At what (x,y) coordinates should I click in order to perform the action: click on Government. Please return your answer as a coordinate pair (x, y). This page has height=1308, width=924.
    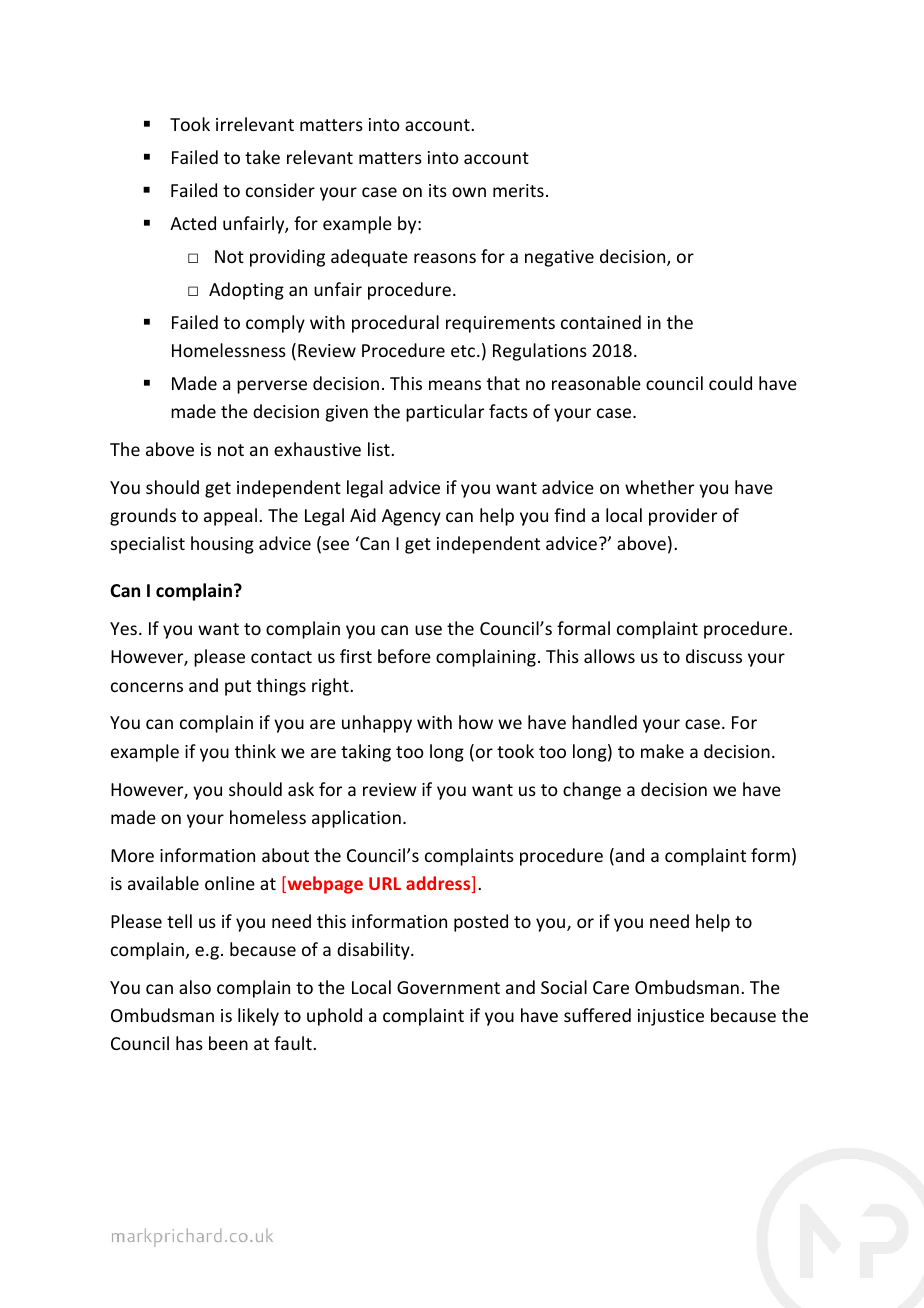
    Looking at the image, I should click on (448, 987).
